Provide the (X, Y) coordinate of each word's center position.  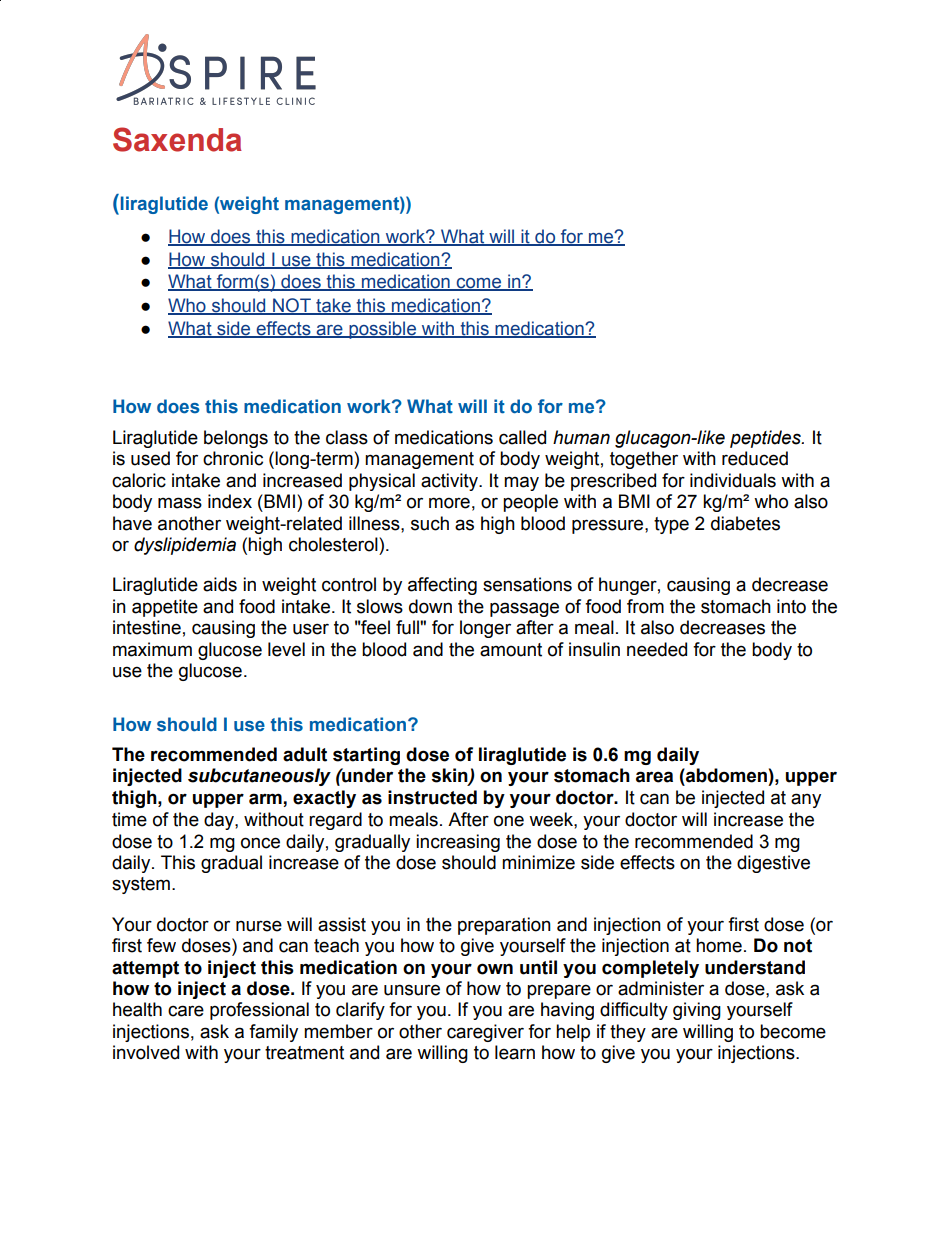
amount (511, 650)
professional (259, 1011)
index (230, 501)
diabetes (745, 523)
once (260, 843)
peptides (766, 439)
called (522, 437)
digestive (773, 864)
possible (383, 330)
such (430, 523)
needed (657, 649)
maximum (152, 649)
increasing (458, 843)
